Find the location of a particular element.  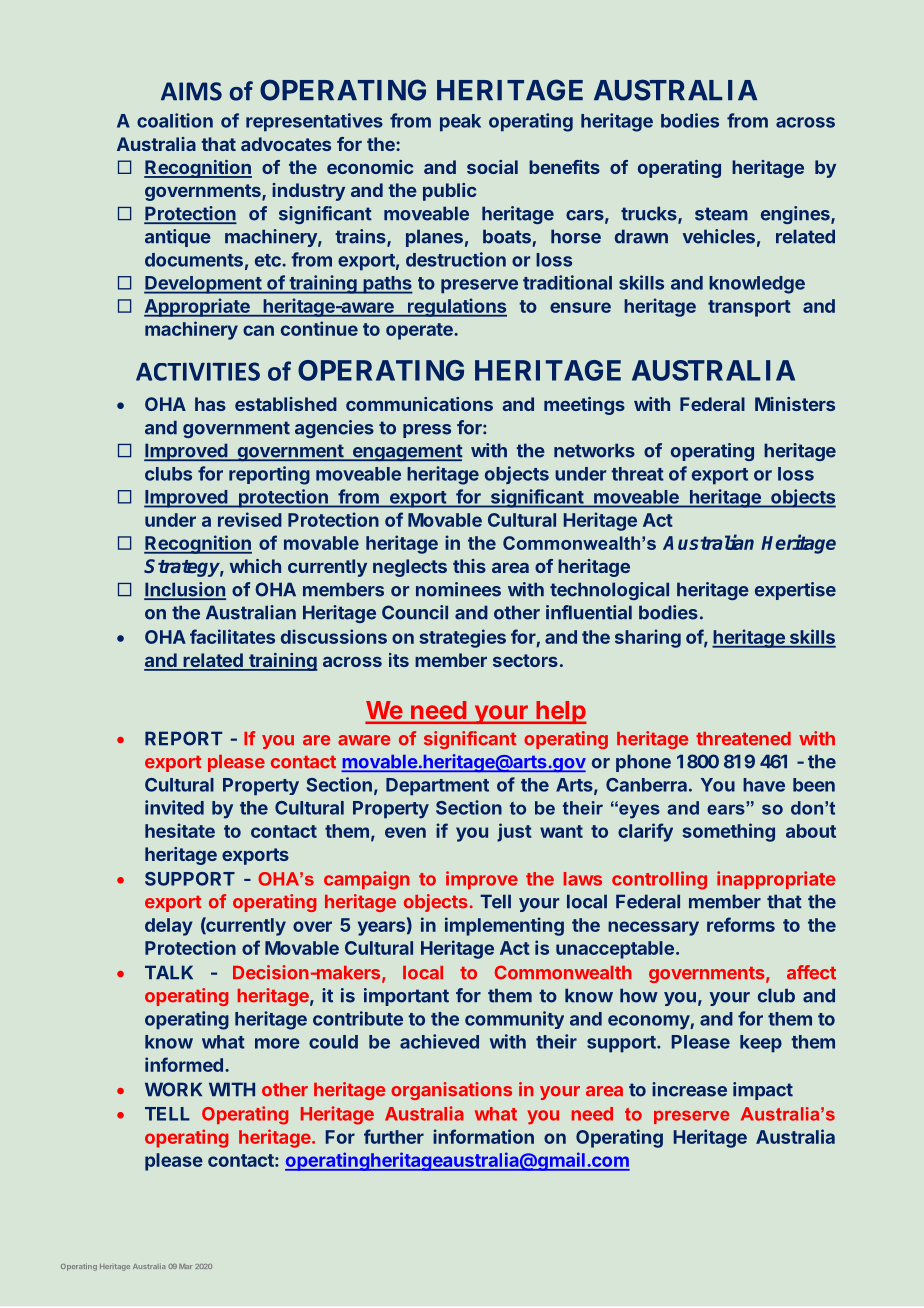

Ministers is located at coordinates (795, 404).
